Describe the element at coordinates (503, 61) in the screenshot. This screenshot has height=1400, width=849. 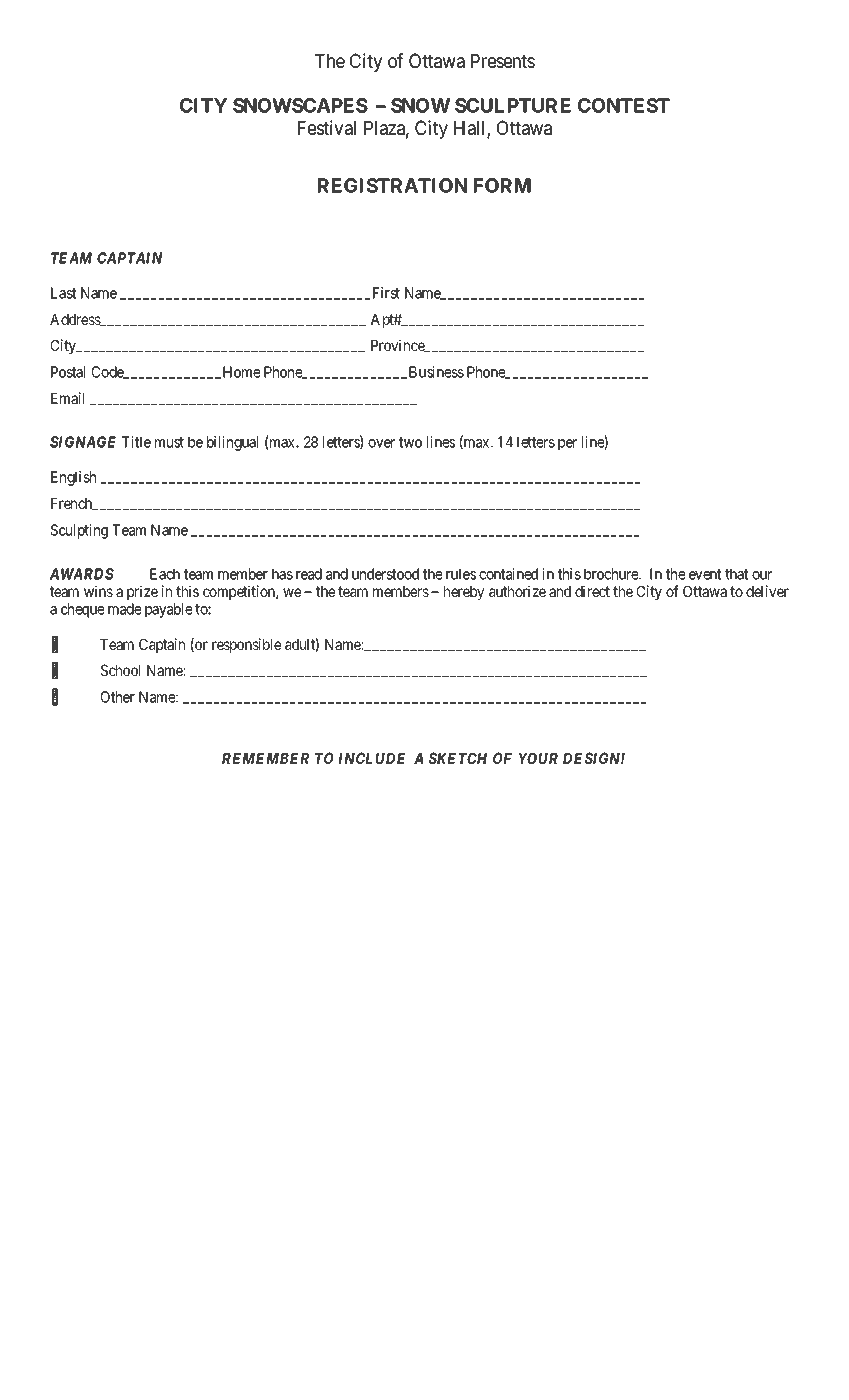
I see `Presents` at that location.
